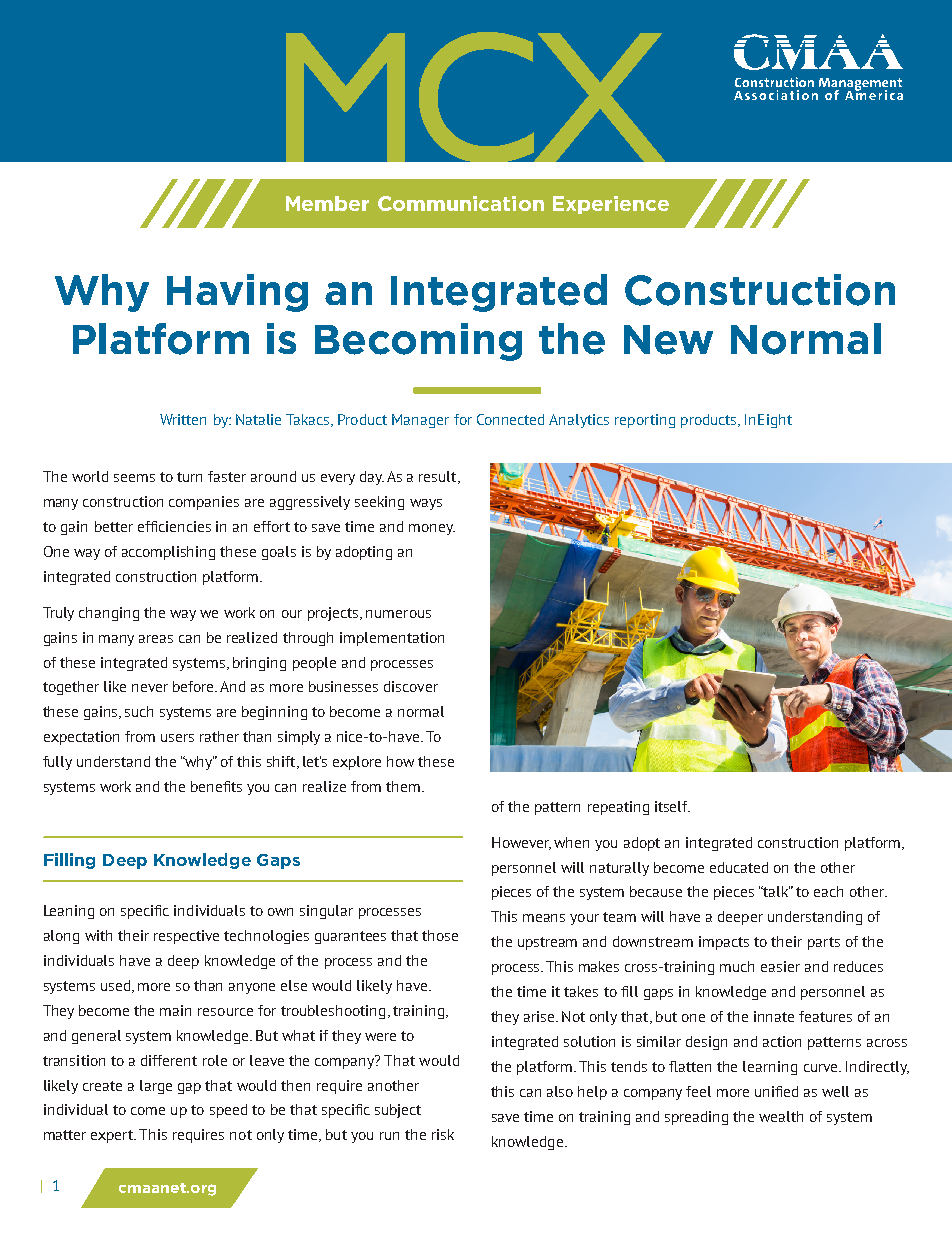 The image size is (952, 1233). What do you see at coordinates (237, 293) in the page?
I see `Having` at bounding box center [237, 293].
